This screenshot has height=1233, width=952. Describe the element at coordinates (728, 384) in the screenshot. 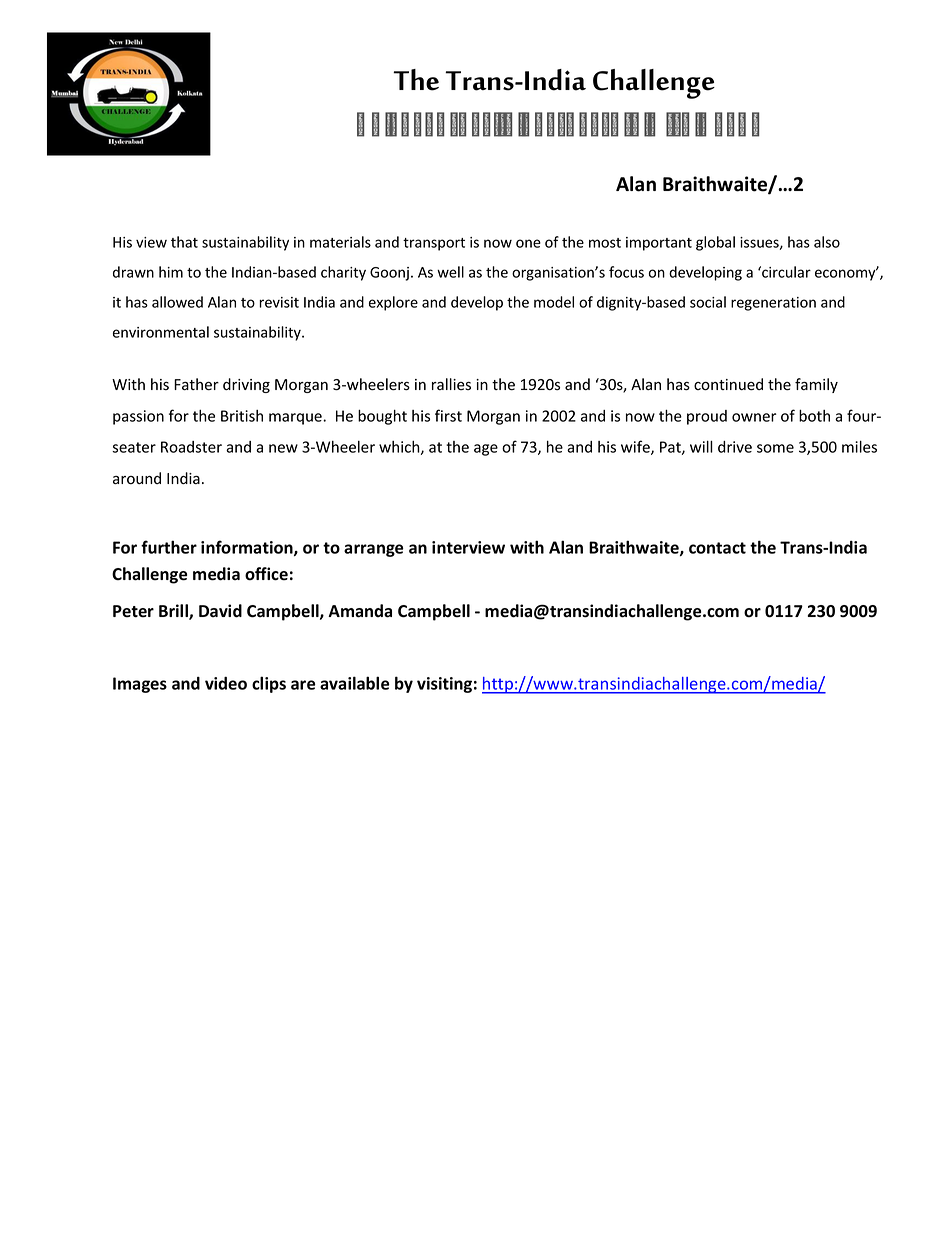

I see `continued` at that location.
